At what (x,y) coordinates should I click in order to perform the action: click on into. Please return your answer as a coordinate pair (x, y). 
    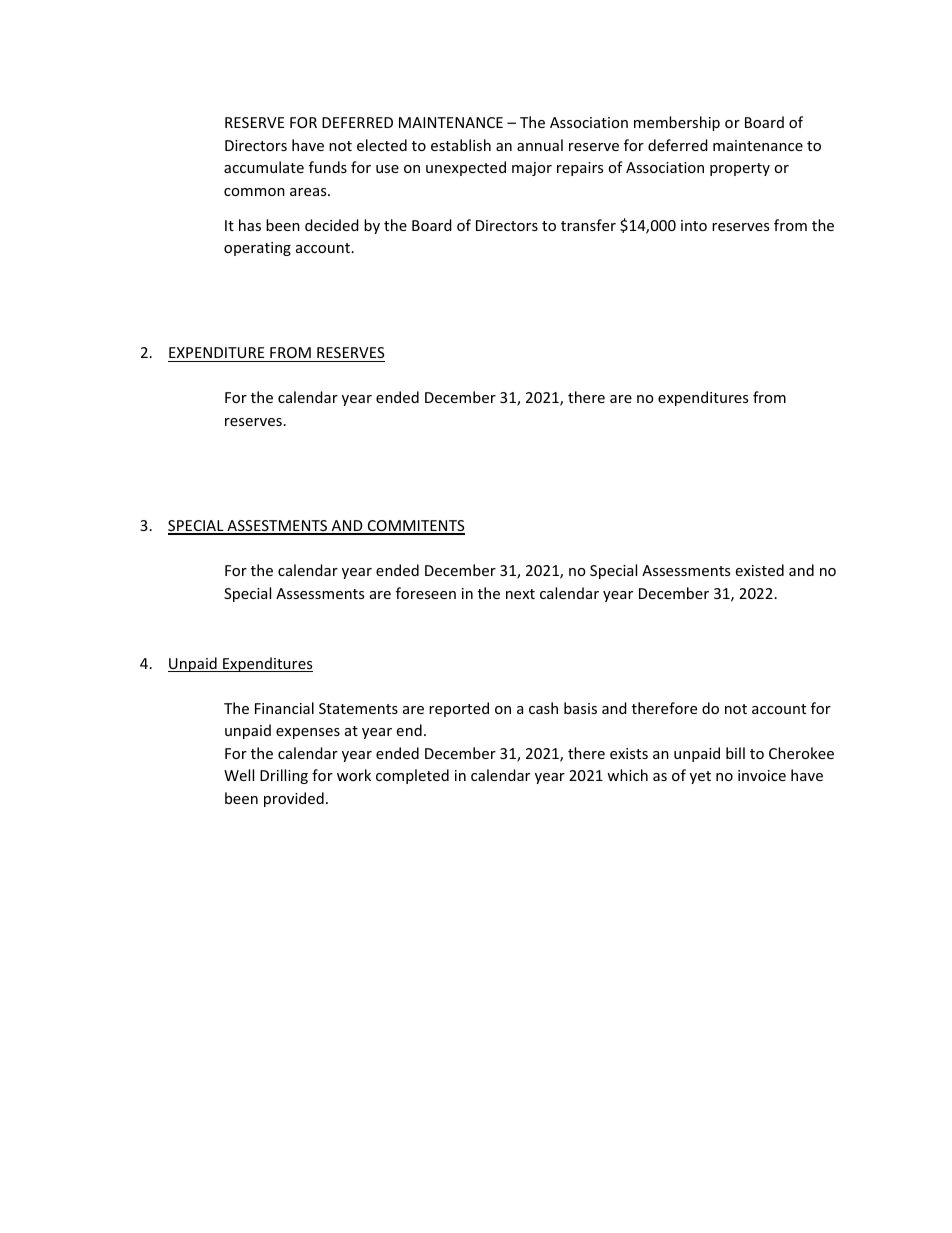
    Looking at the image, I should click on (694, 225).
